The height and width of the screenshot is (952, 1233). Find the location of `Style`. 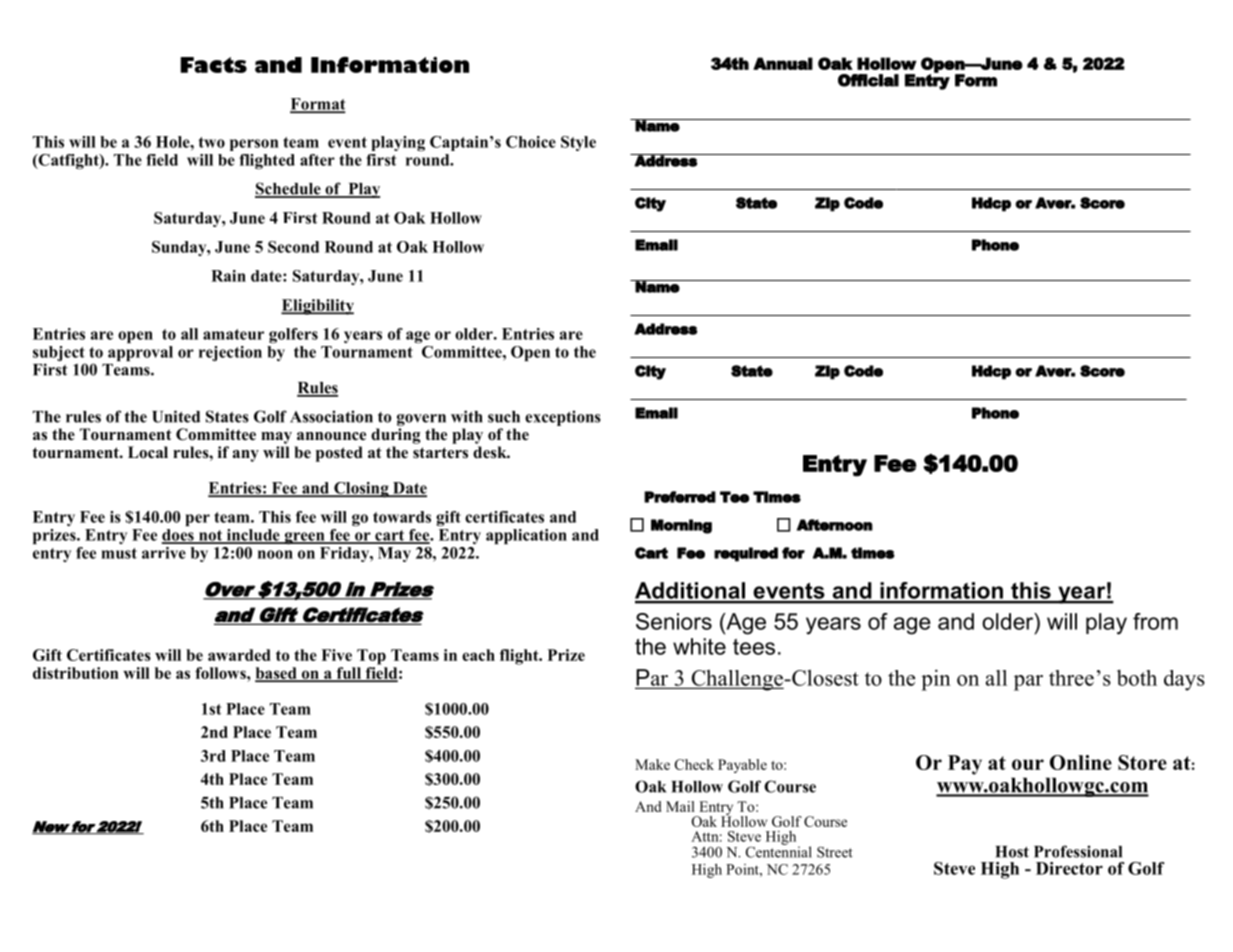

Style is located at coordinates (578, 143).
